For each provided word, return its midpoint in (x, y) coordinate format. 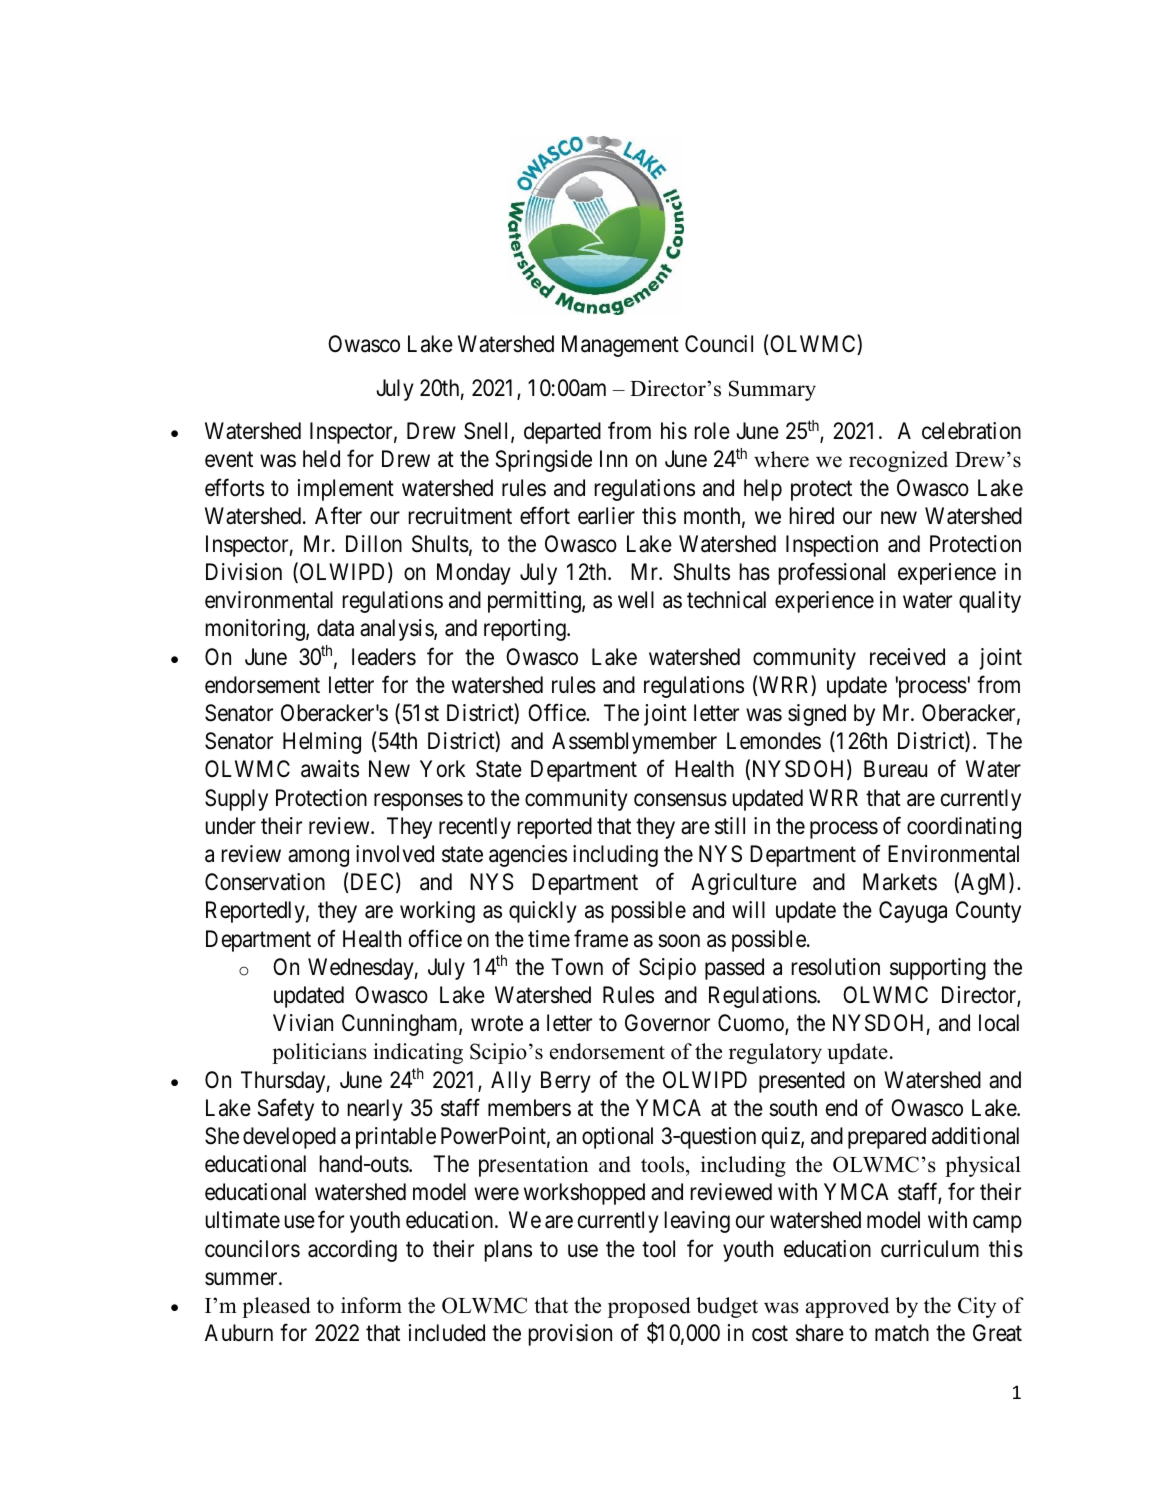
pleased (276, 1307)
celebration (971, 431)
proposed (649, 1307)
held (321, 459)
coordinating (964, 828)
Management (620, 346)
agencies (528, 856)
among (318, 858)
